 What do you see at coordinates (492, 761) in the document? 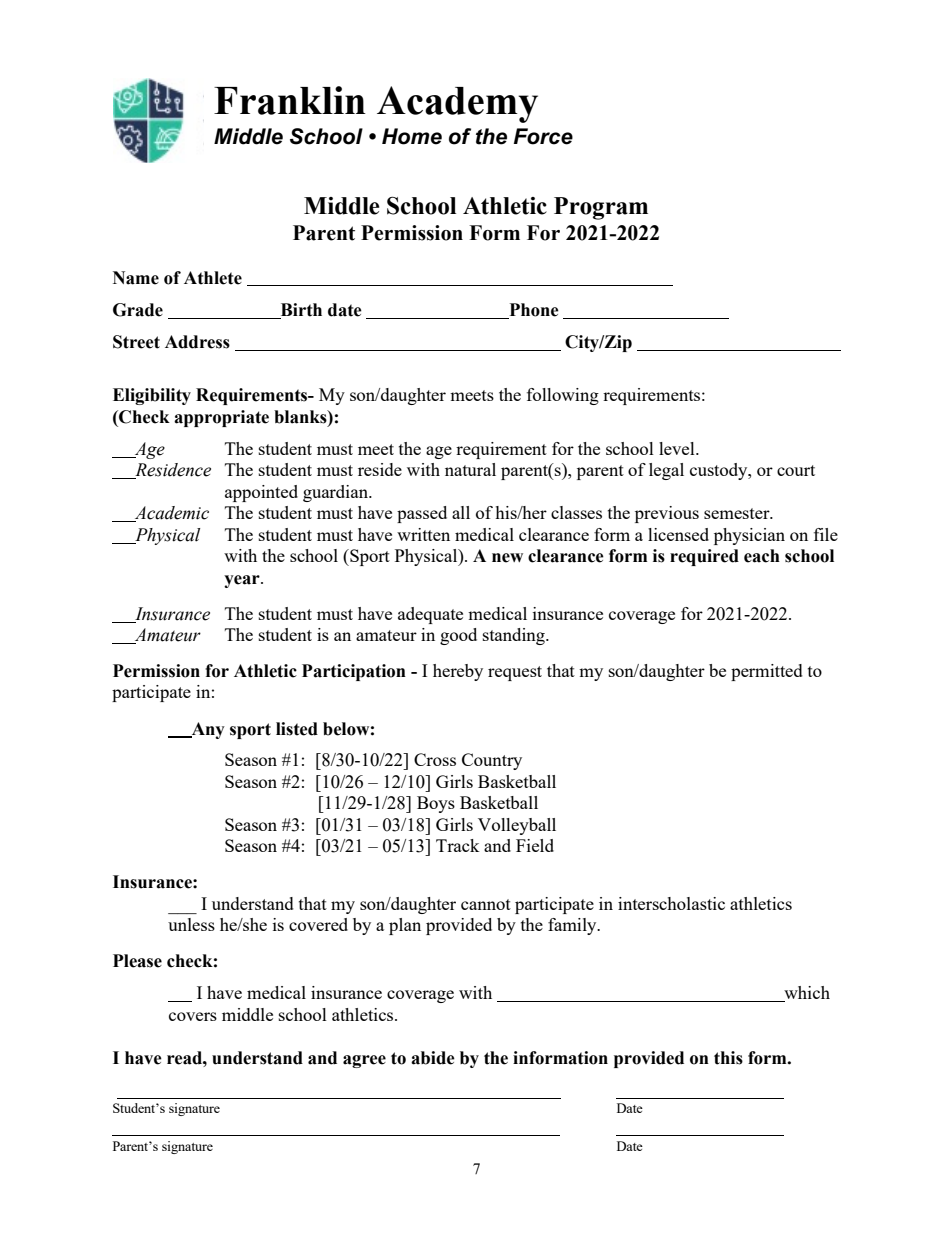
I see `Country` at bounding box center [492, 761].
